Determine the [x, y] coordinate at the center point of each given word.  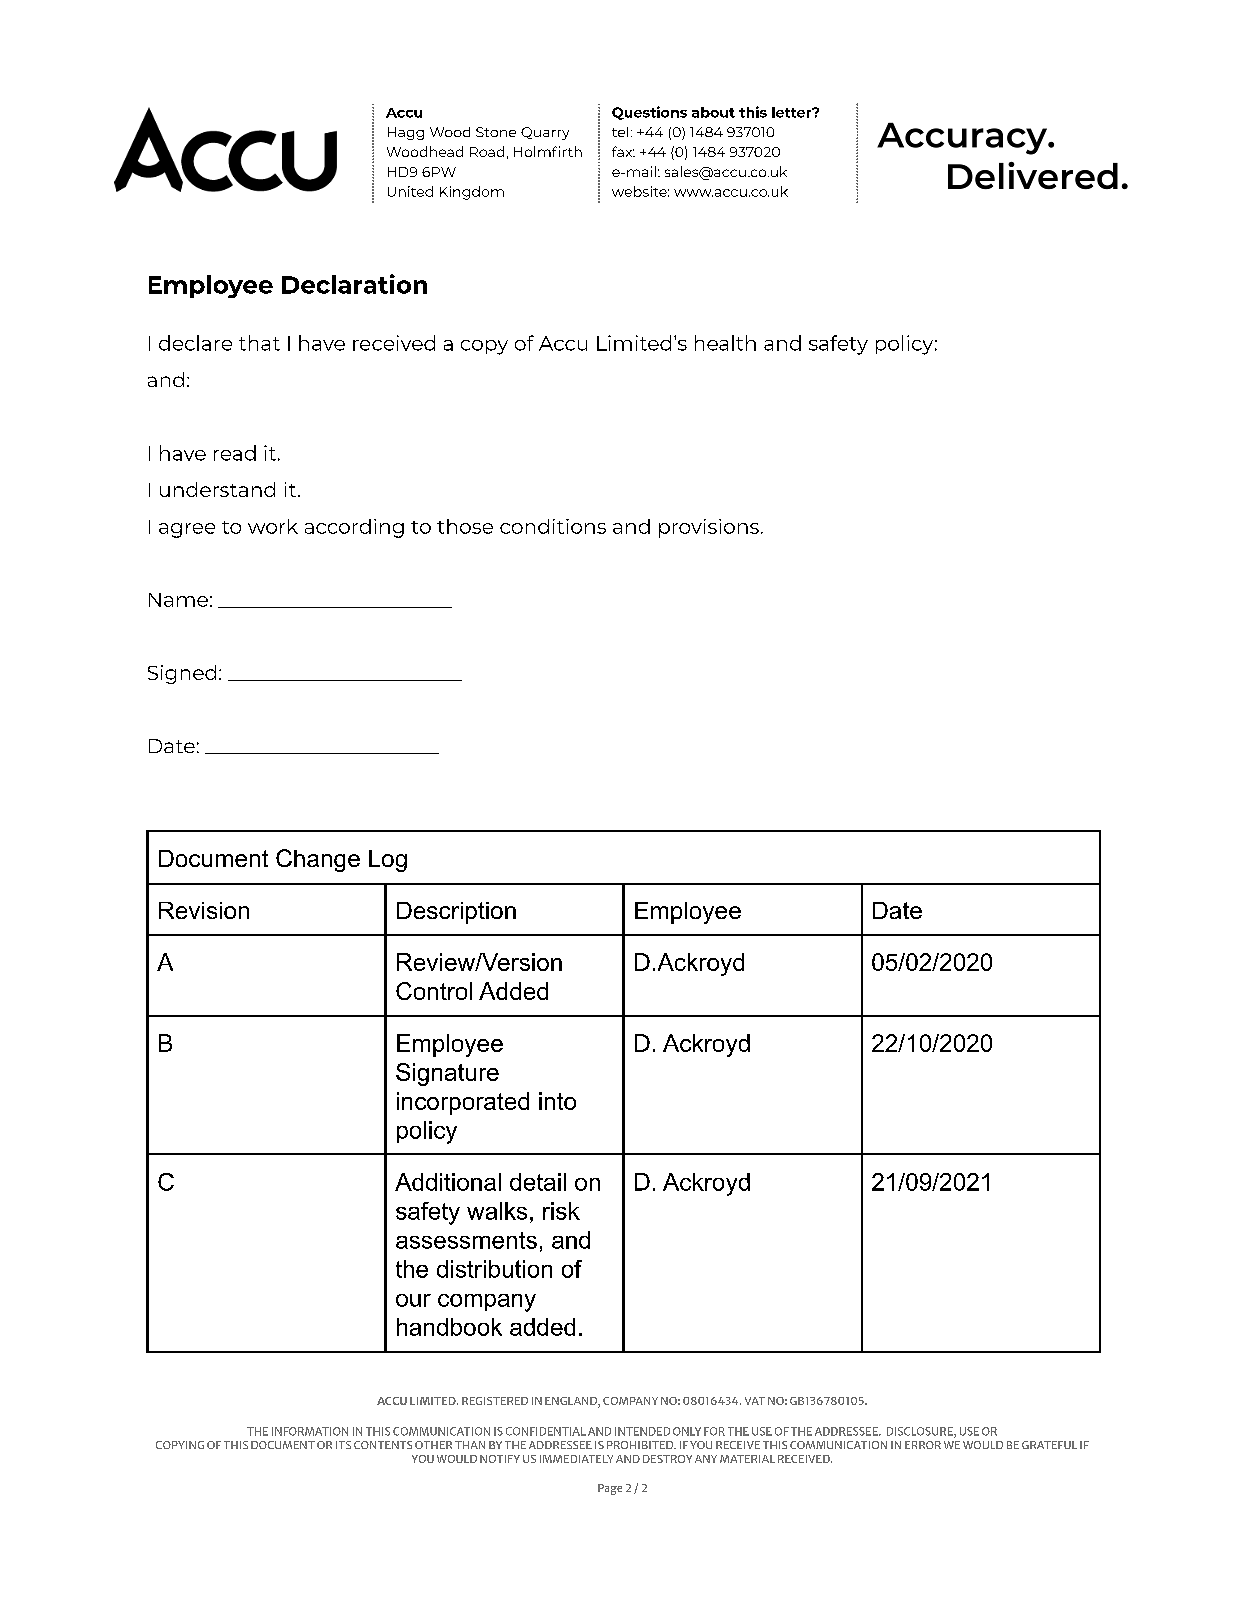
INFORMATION [310, 1431]
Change [318, 860]
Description [456, 913]
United [410, 191]
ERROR [923, 1445]
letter [793, 112]
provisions [709, 528]
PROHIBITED [641, 1445]
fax [623, 151]
